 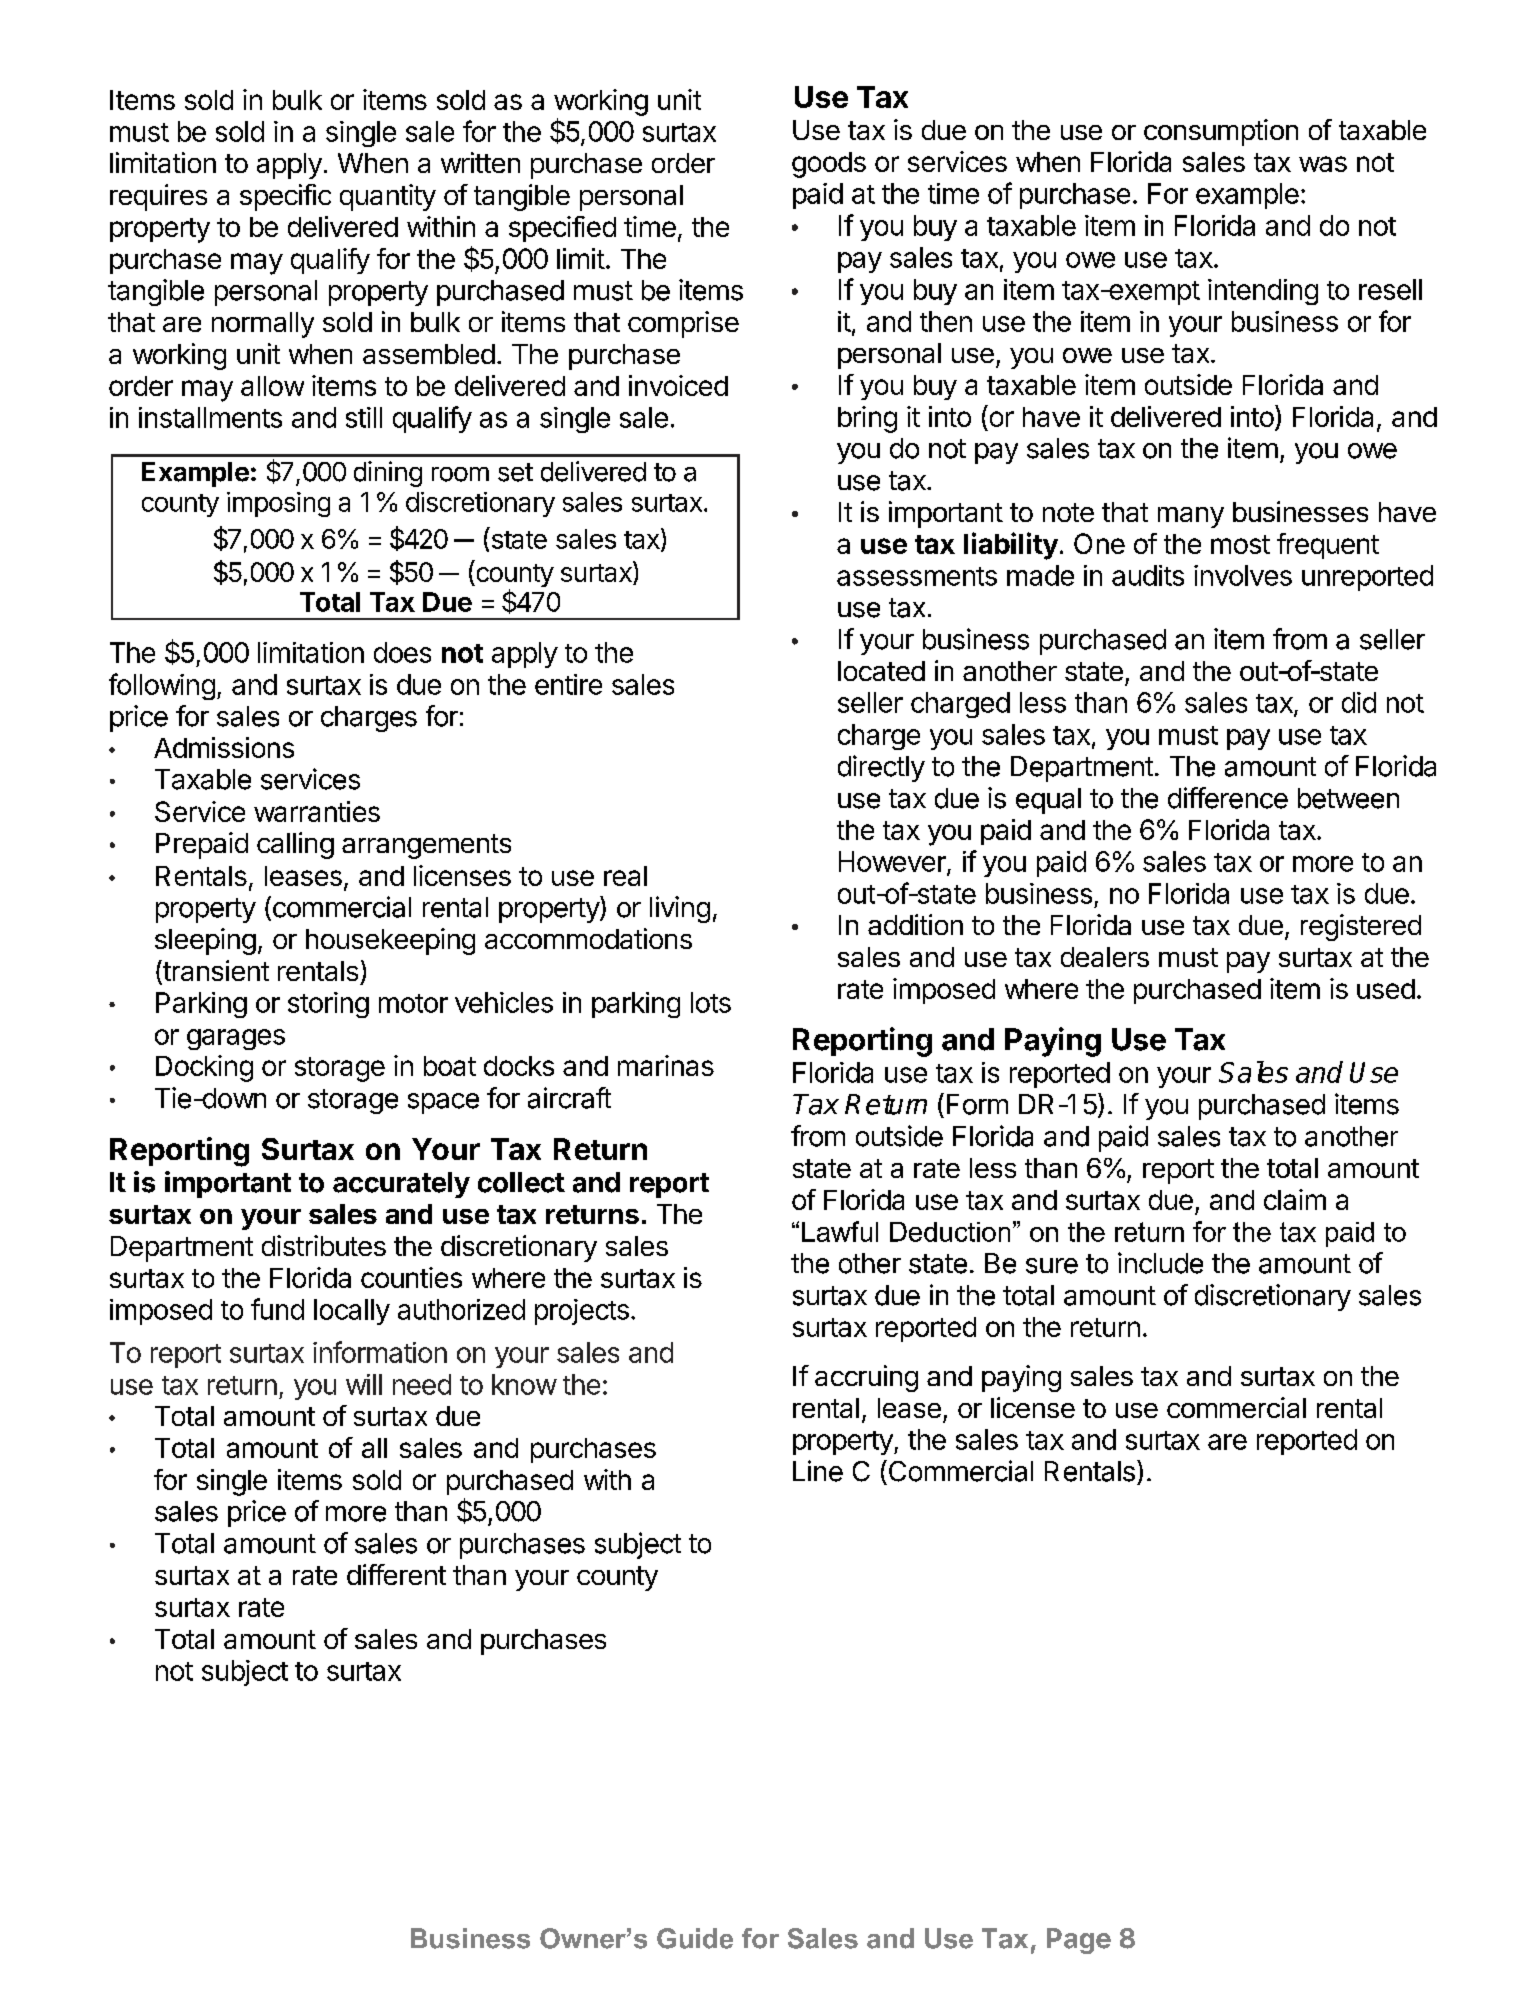 What do you see at coordinates (881, 671) in the screenshot?
I see `located` at bounding box center [881, 671].
